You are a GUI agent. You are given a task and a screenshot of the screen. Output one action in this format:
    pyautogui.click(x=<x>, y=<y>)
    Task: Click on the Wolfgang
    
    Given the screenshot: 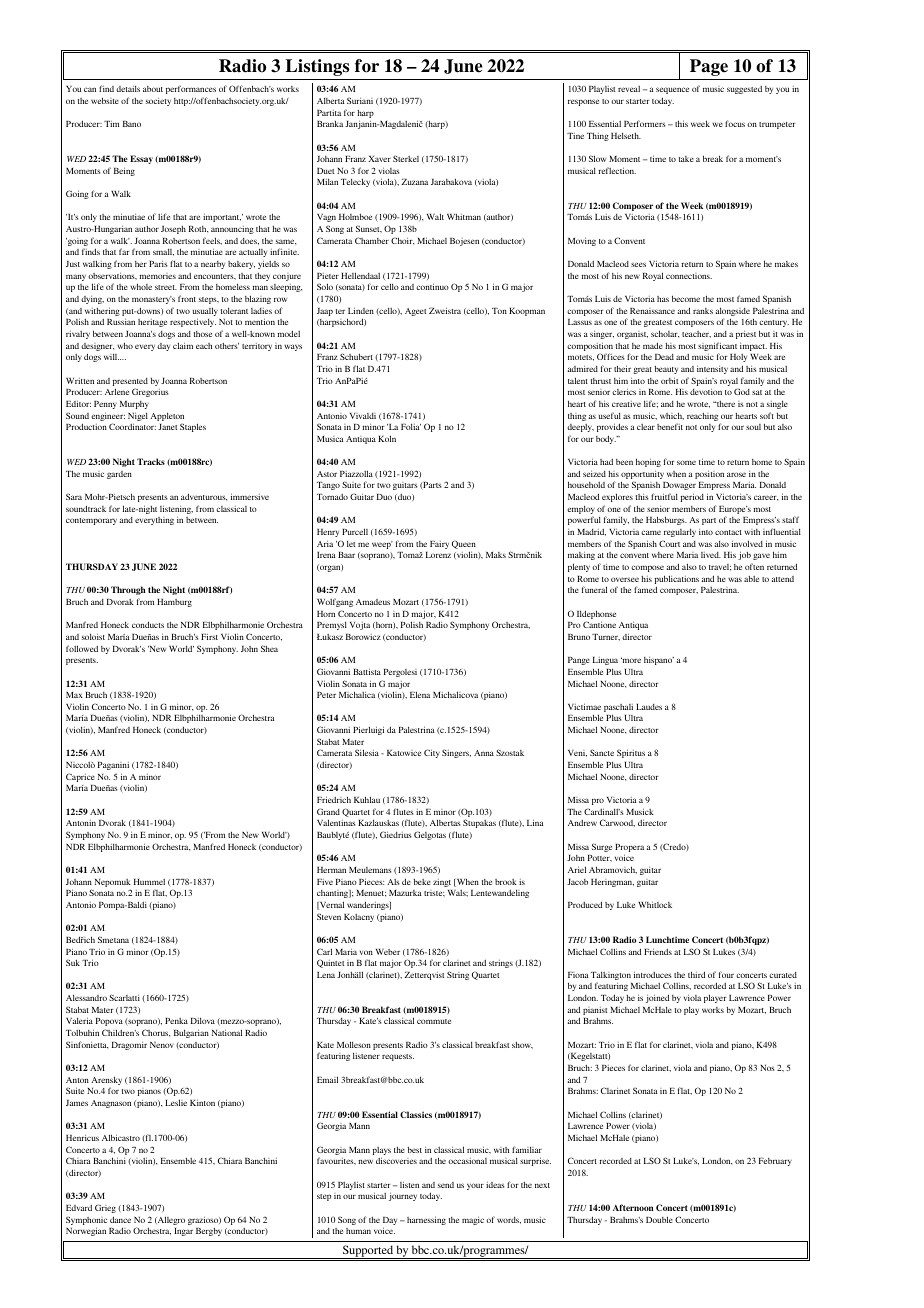 What is the action you would take?
    pyautogui.click(x=335, y=602)
